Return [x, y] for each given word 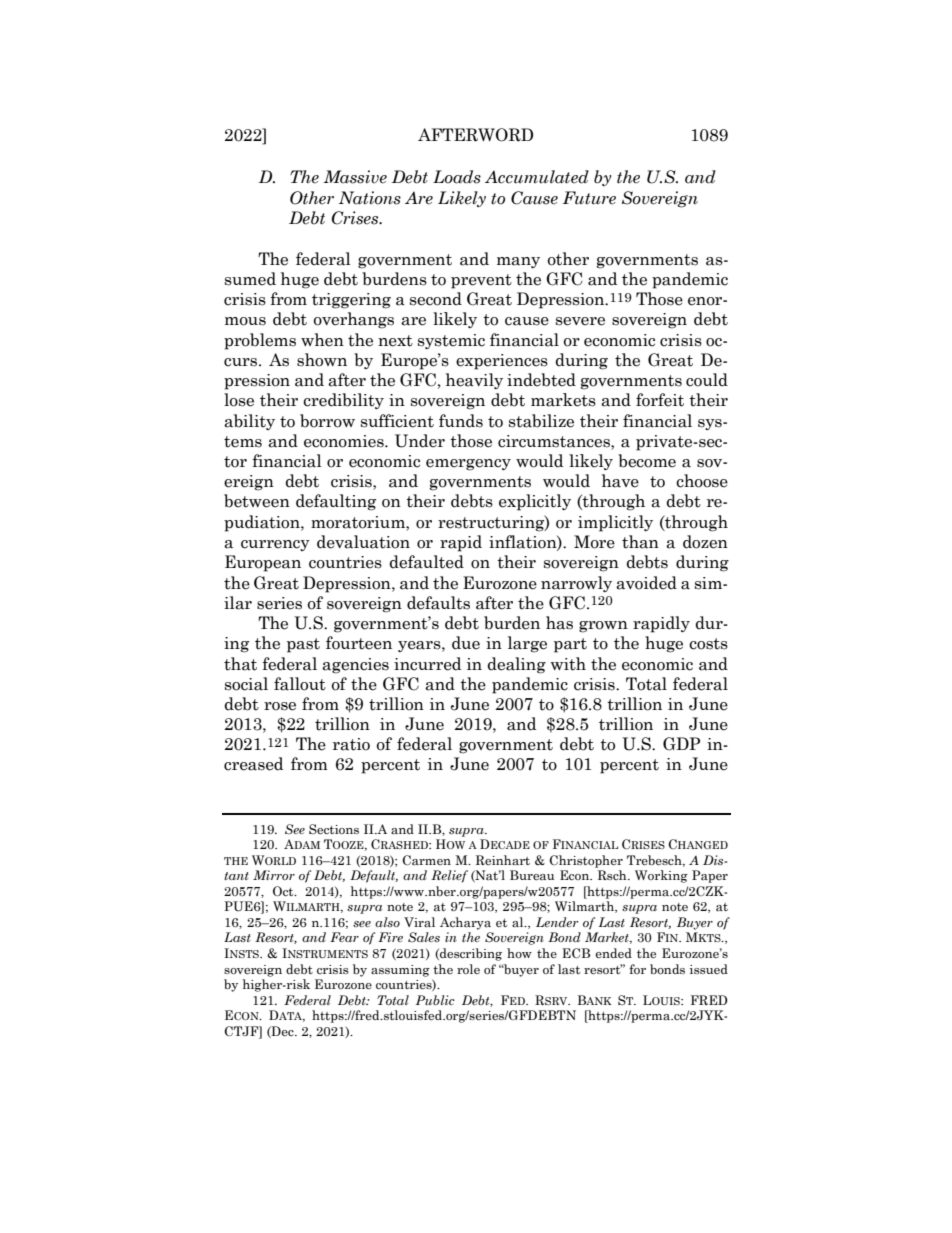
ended [613, 953]
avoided [646, 583]
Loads [457, 177]
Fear [344, 937]
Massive [355, 177]
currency [275, 545]
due [466, 643]
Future [589, 198]
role [468, 969]
